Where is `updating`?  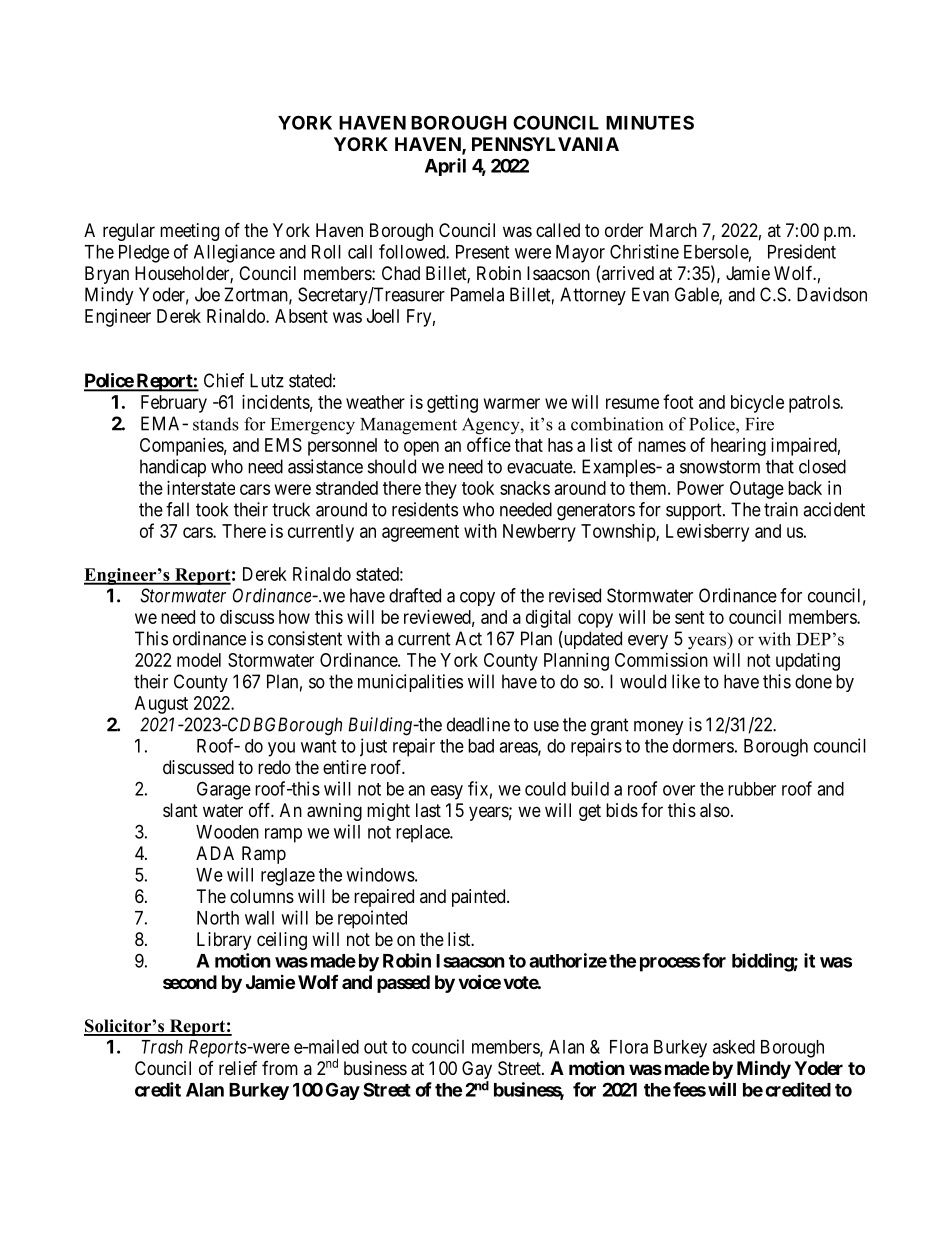 updating is located at coordinates (808, 662).
